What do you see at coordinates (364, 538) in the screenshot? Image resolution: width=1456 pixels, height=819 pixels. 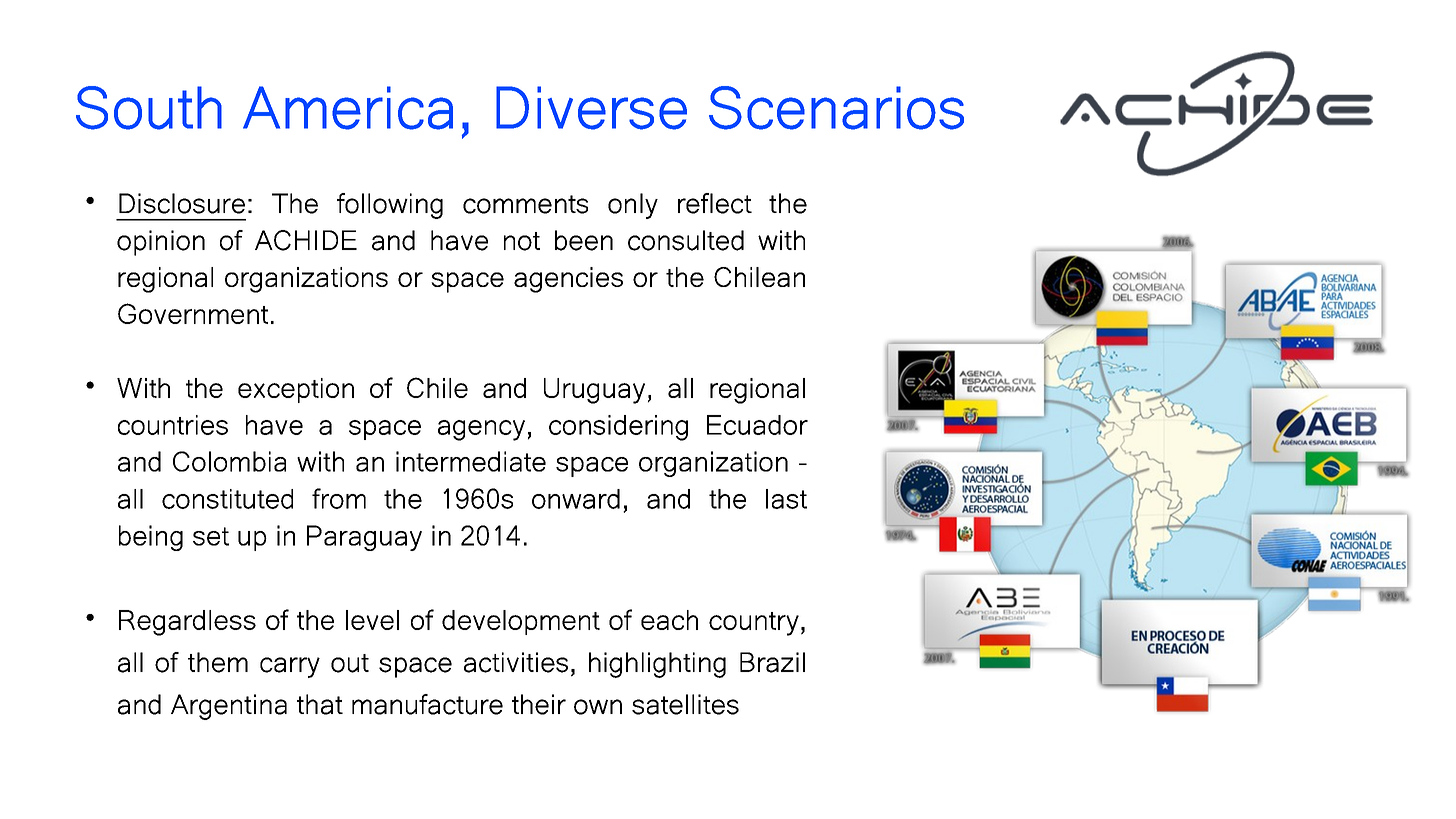 I see `Paraguay` at bounding box center [364, 538].
